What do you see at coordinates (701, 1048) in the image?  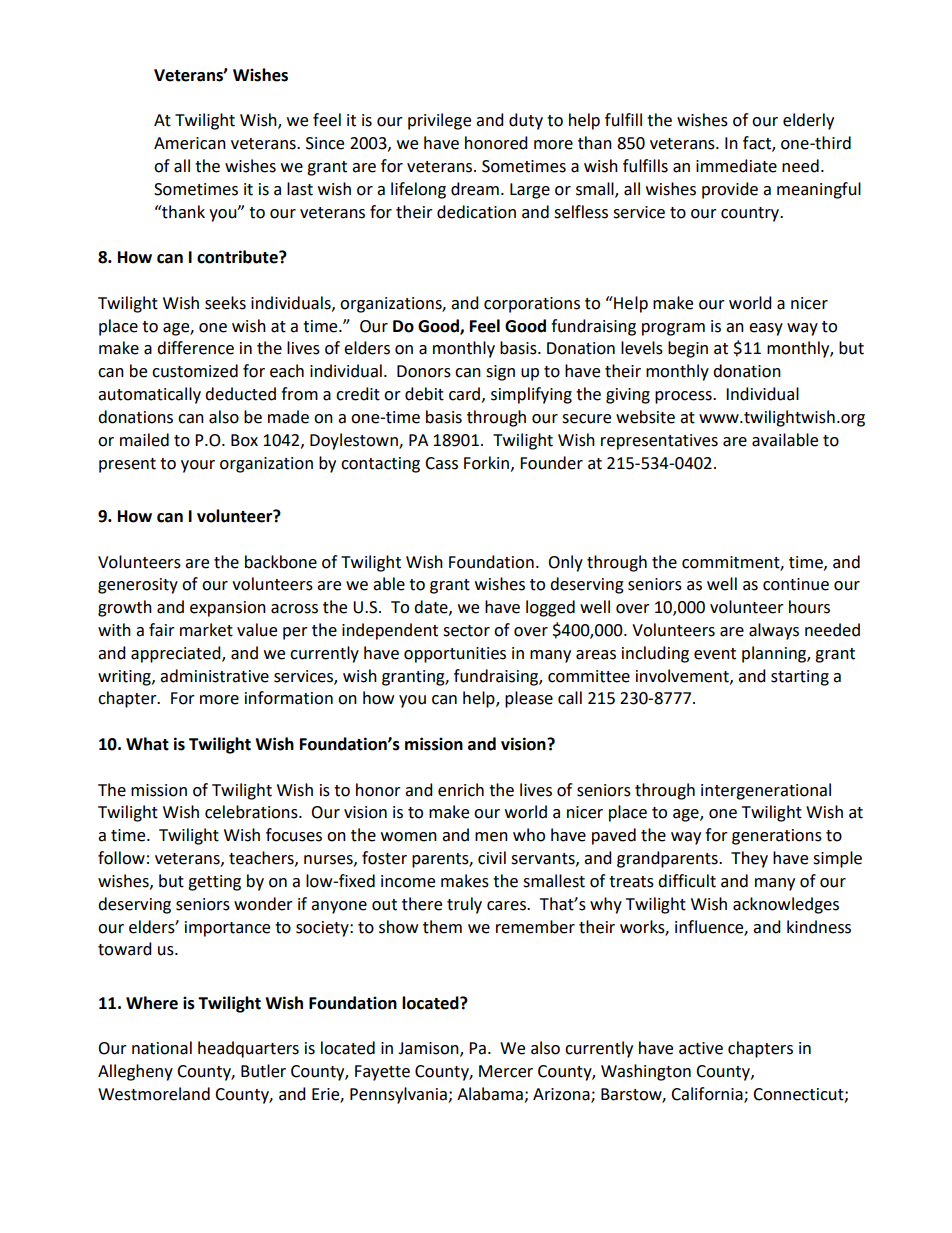 I see `active` at bounding box center [701, 1048].
